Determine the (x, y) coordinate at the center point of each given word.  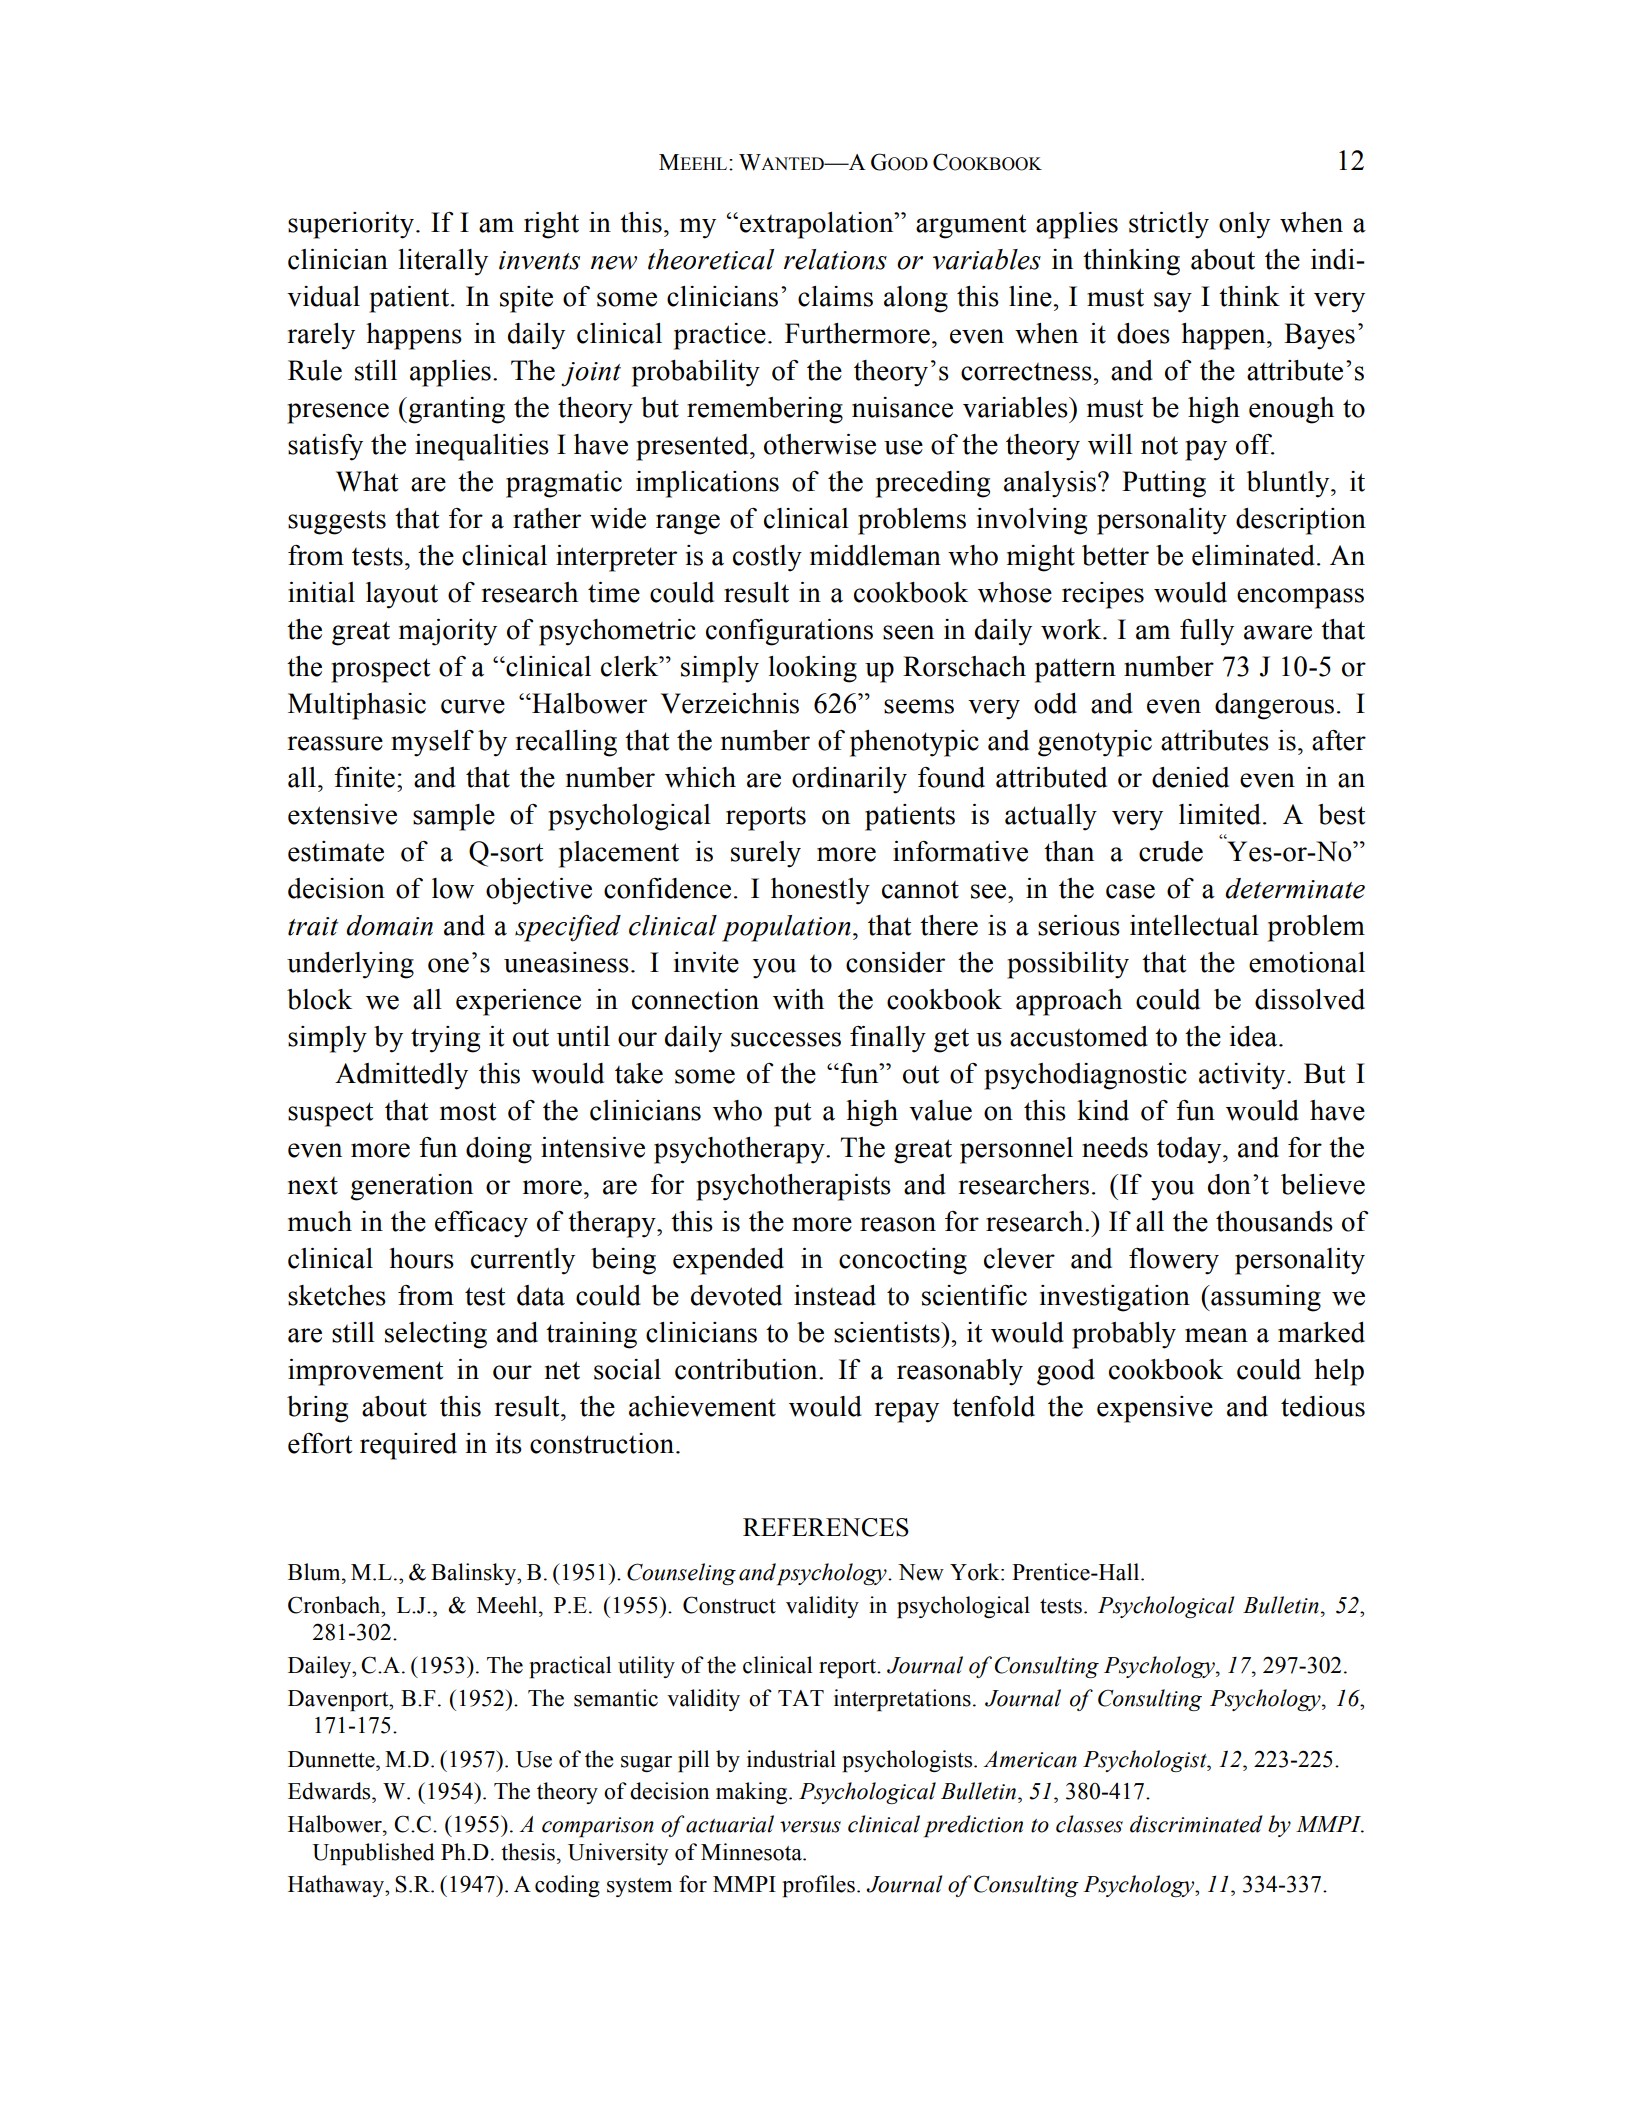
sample (454, 817)
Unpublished (373, 1854)
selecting (436, 1335)
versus (810, 1827)
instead (835, 1295)
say (1173, 302)
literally (443, 262)
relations (835, 259)
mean (1216, 1335)
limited (1220, 814)
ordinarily (849, 780)
